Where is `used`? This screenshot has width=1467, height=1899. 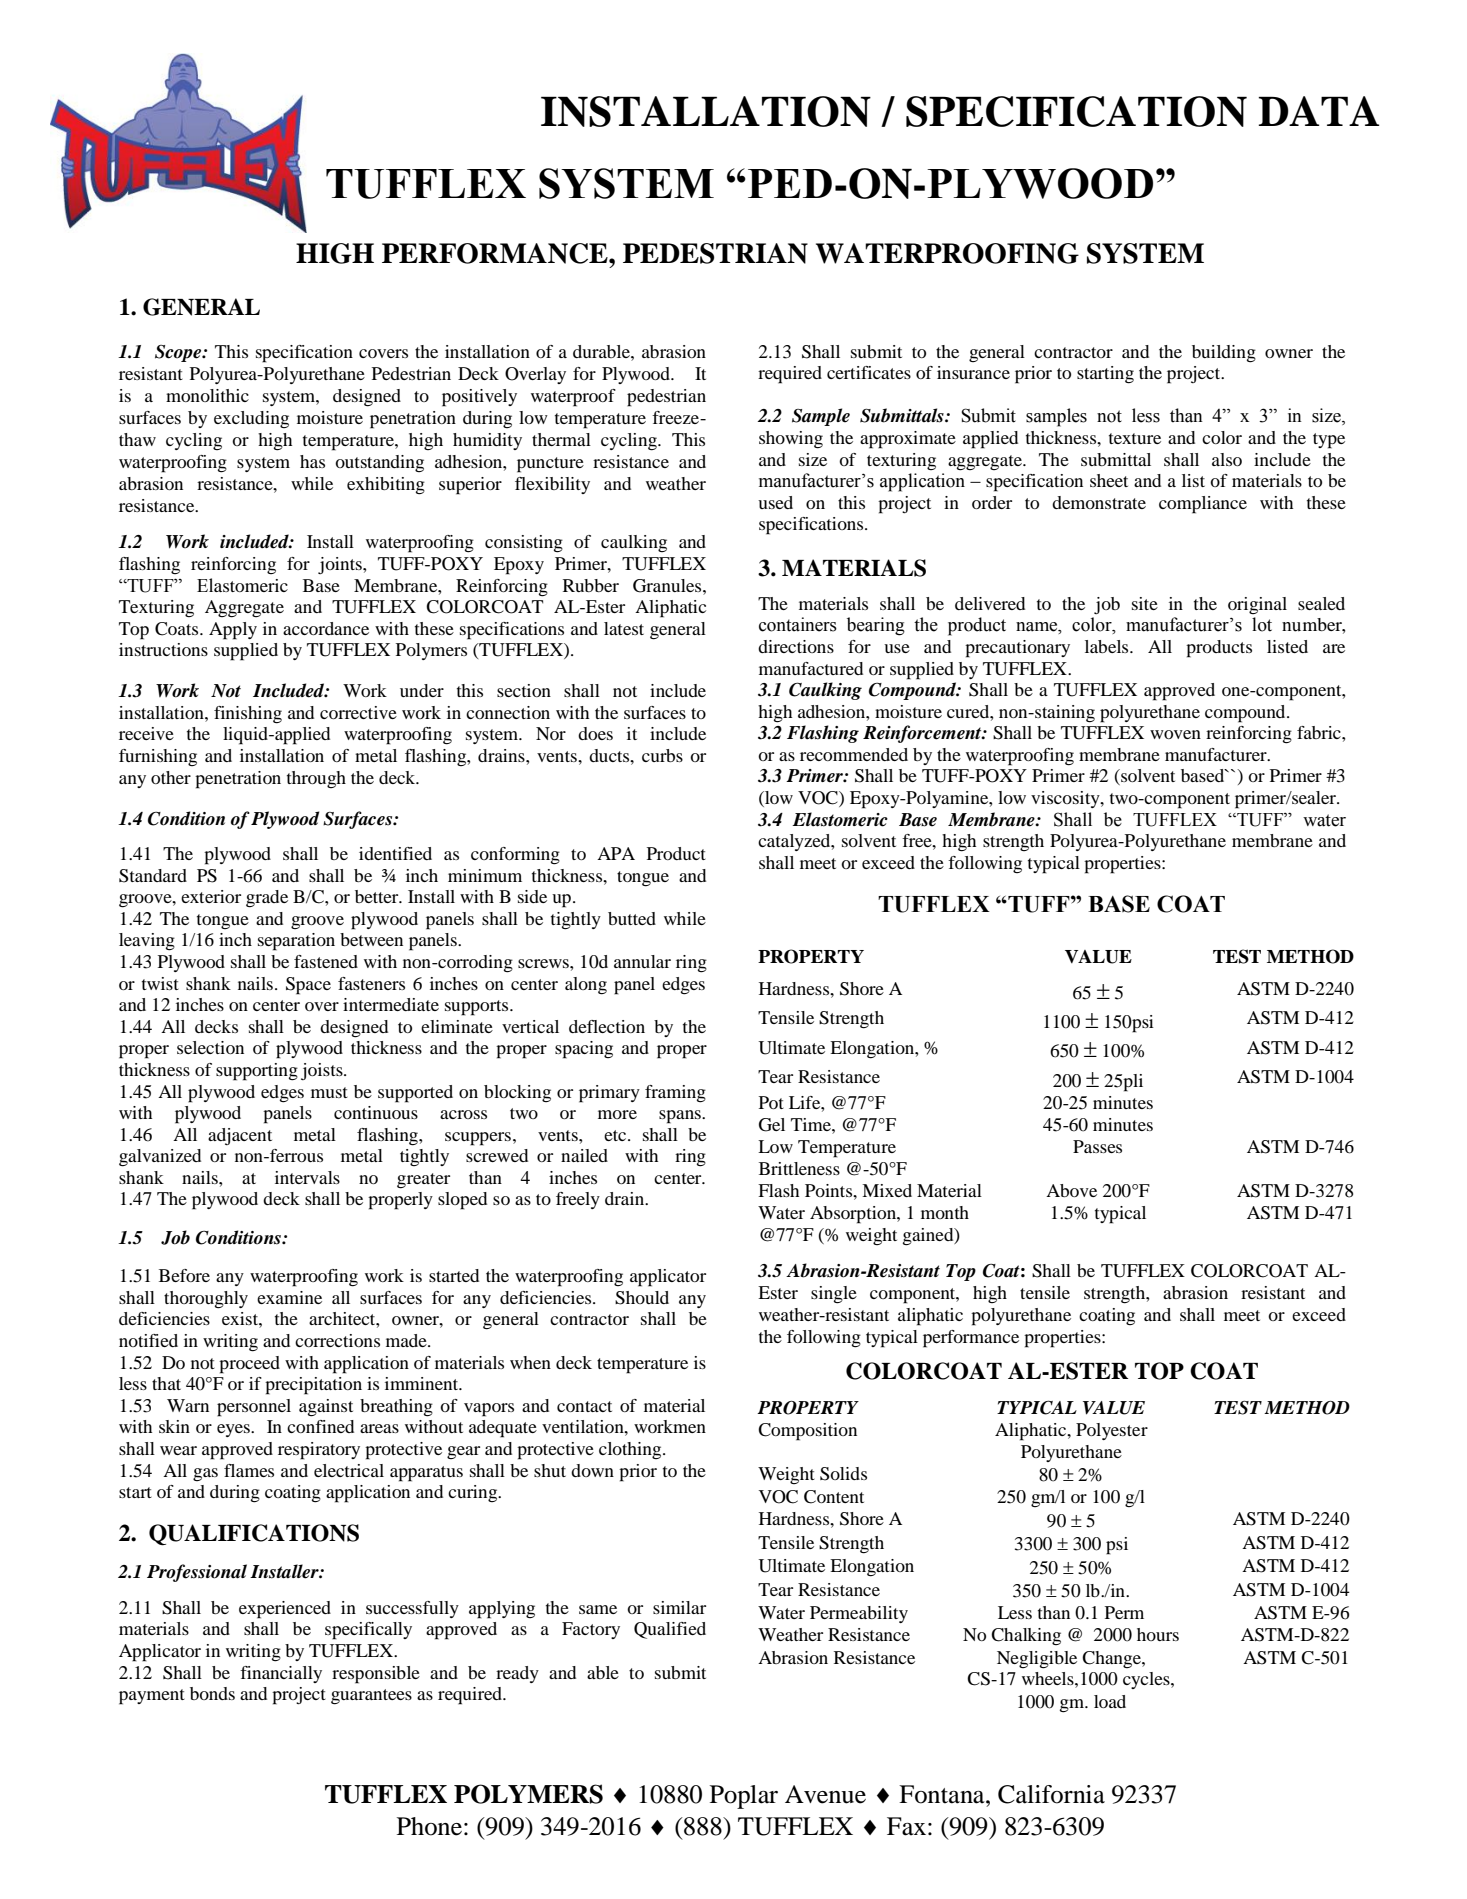
used is located at coordinates (775, 502).
